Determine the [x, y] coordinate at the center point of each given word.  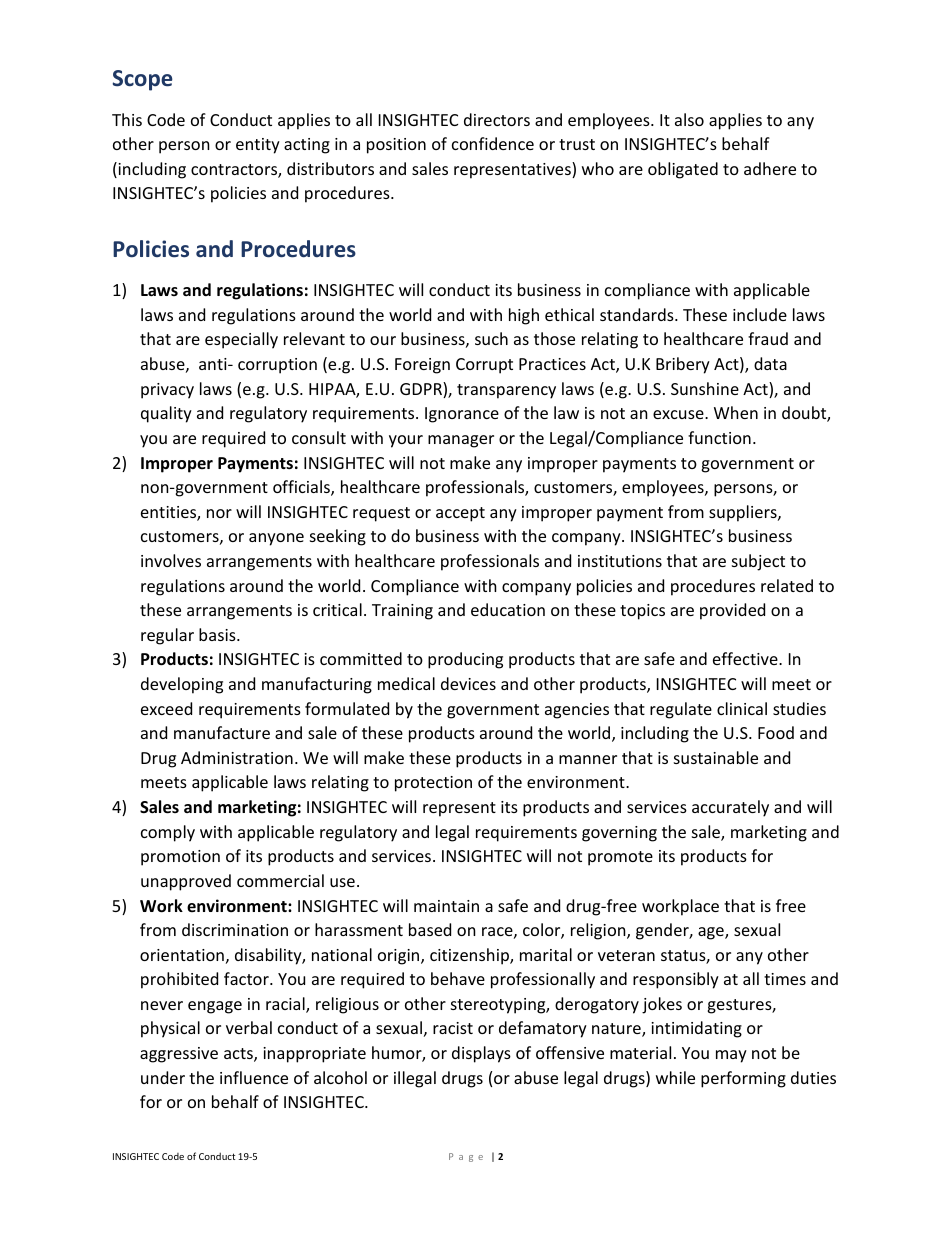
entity [258, 146]
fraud [768, 338]
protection [433, 784]
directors [497, 119]
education [508, 609]
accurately [730, 808]
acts [239, 1055]
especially [241, 340]
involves [171, 560]
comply [168, 833]
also [689, 119]
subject [758, 562]
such [491, 338]
